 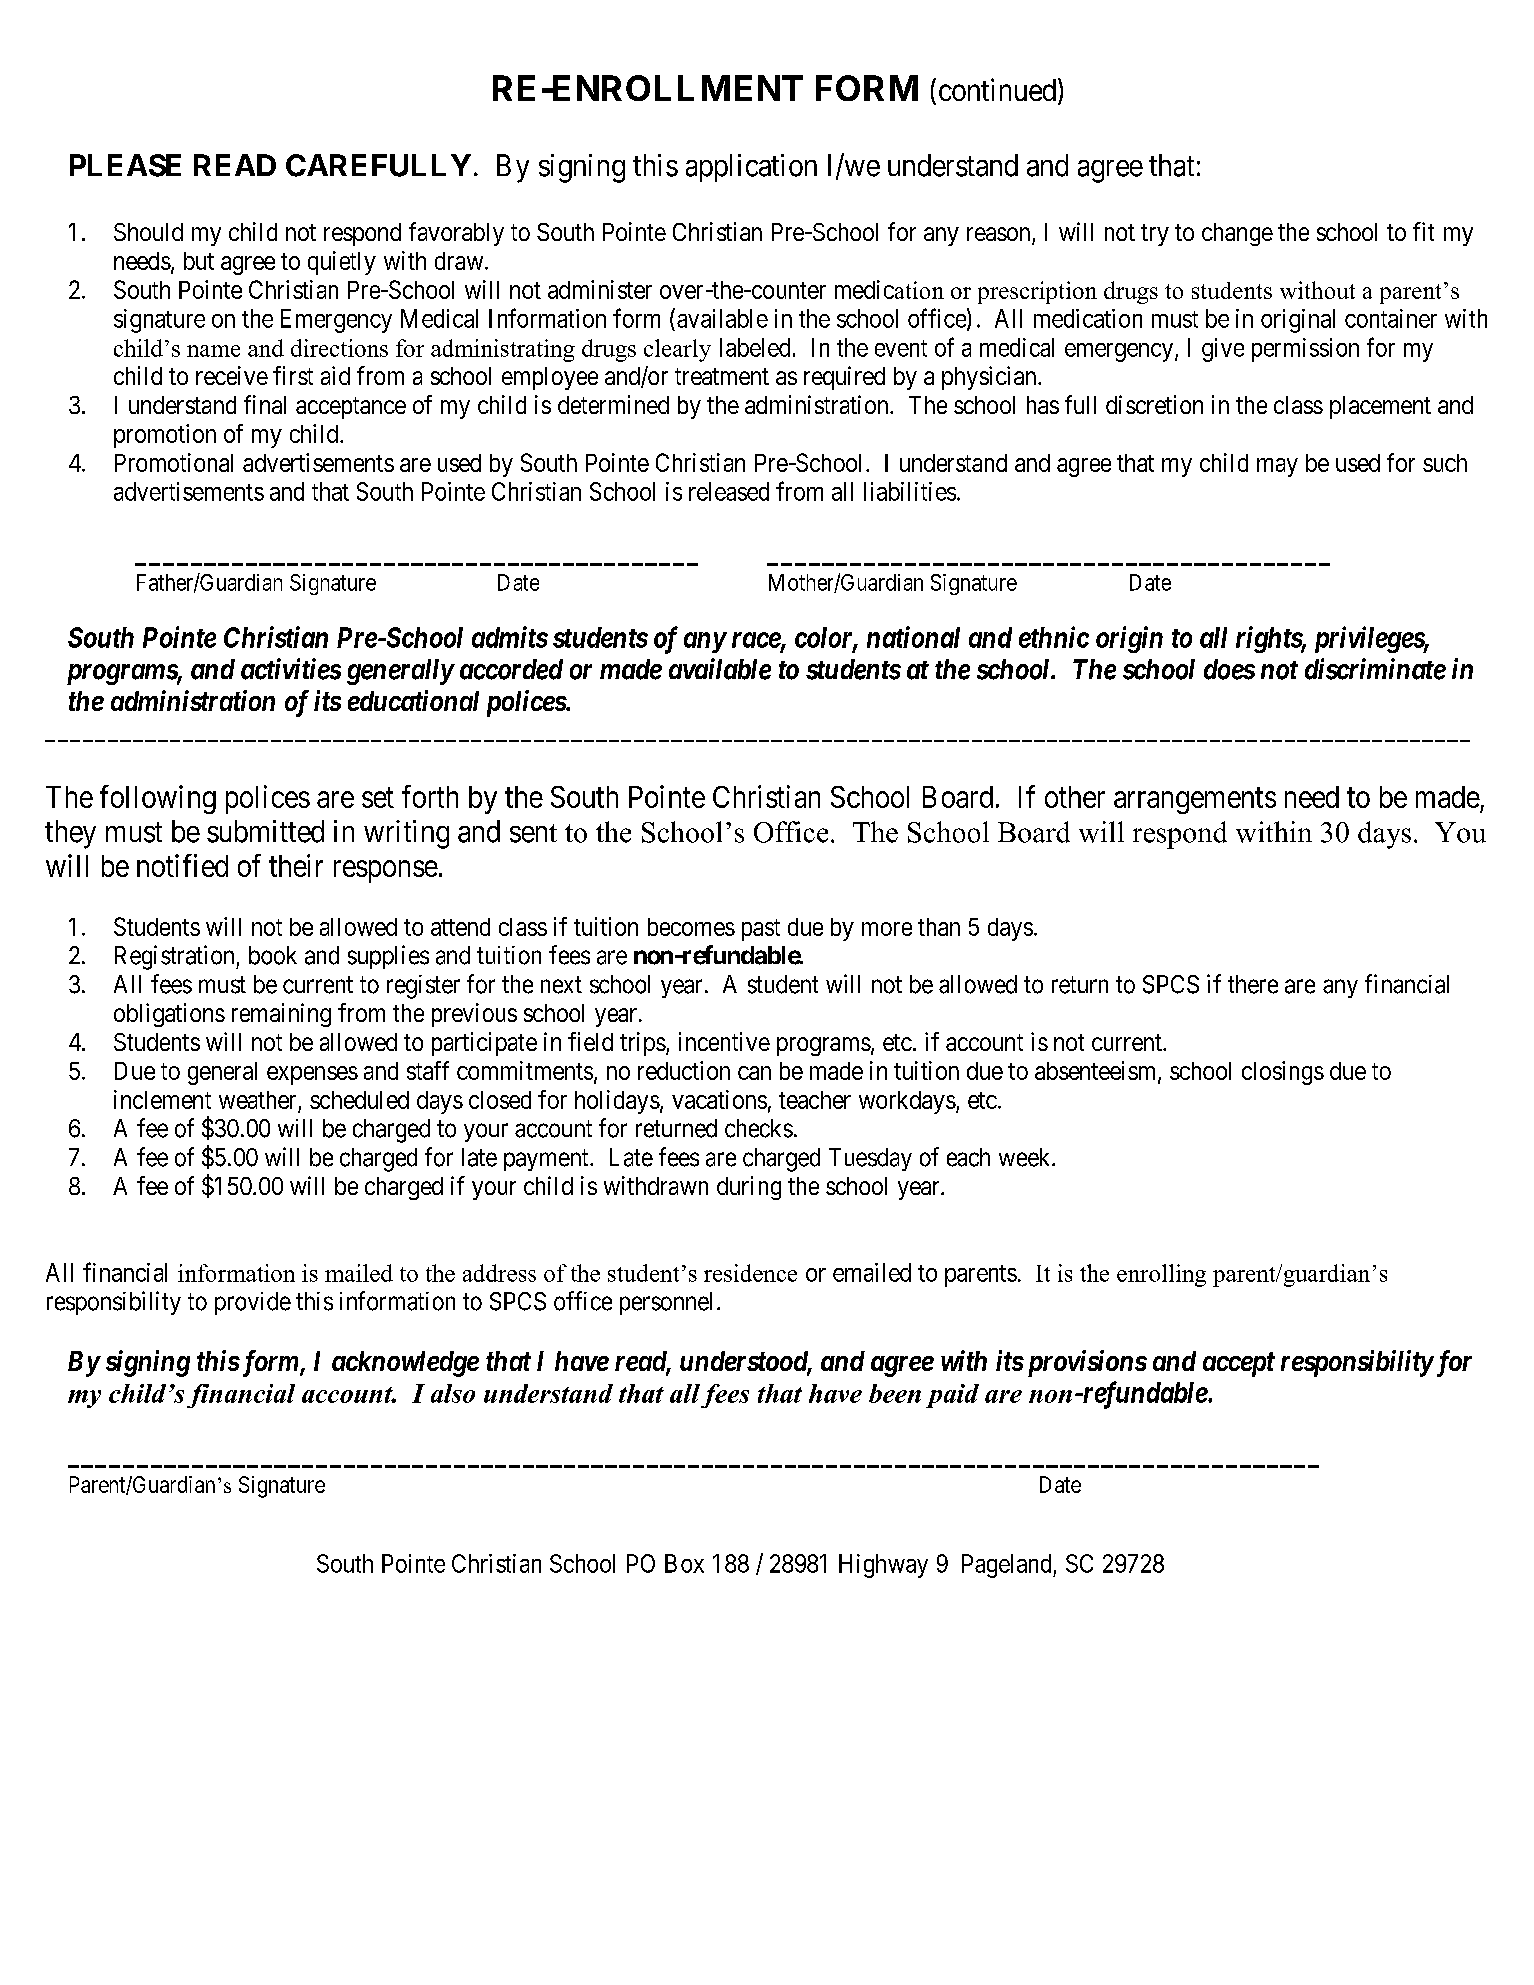 I want to click on paid, so click(x=952, y=1396).
